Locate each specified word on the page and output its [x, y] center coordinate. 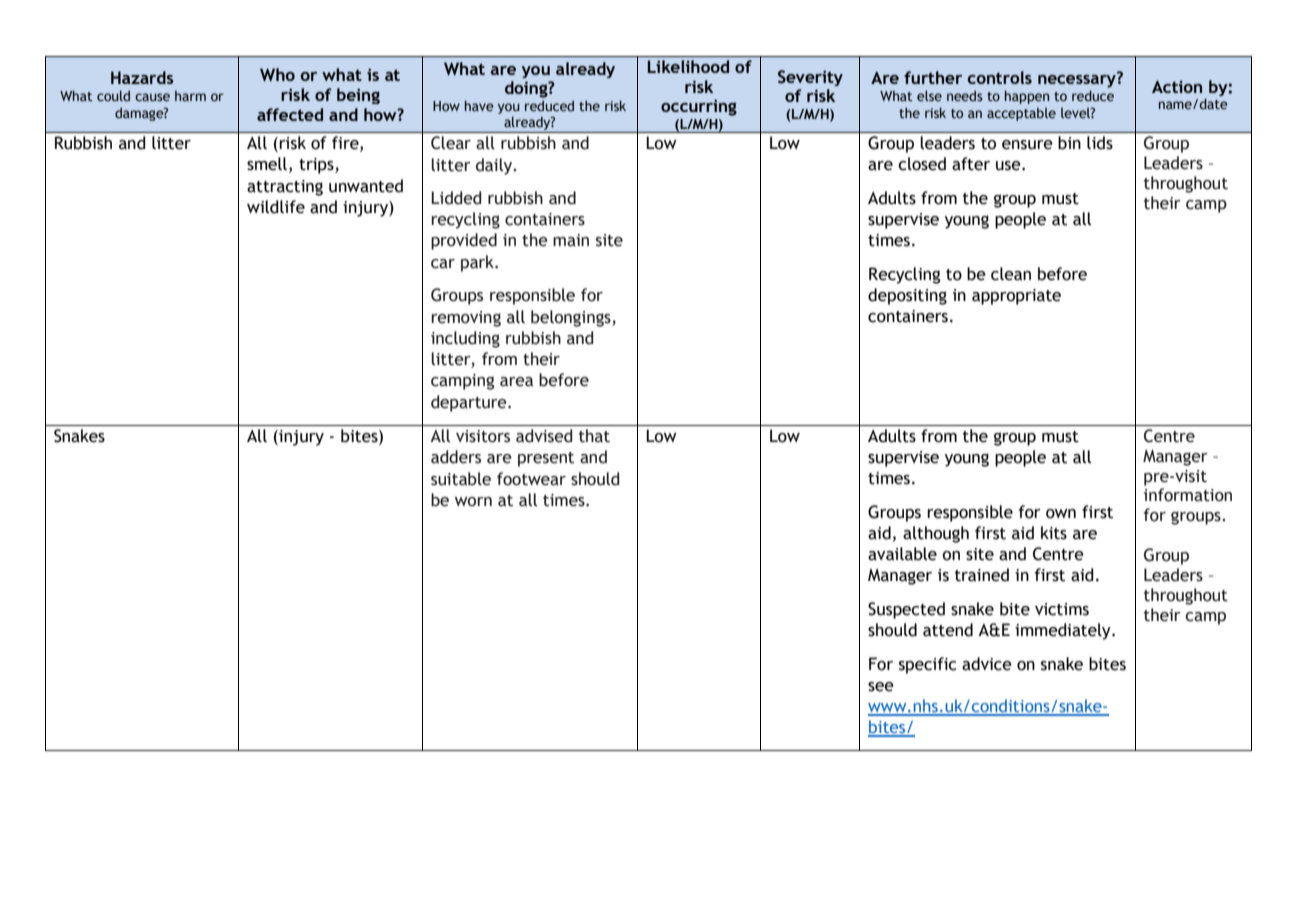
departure [470, 403]
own [1061, 514]
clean [1011, 274]
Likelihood [688, 66]
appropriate [1016, 297]
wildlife [276, 207]
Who [277, 75]
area [516, 382]
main [571, 240]
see [881, 687]
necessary [1078, 80]
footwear [531, 479]
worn [473, 502]
